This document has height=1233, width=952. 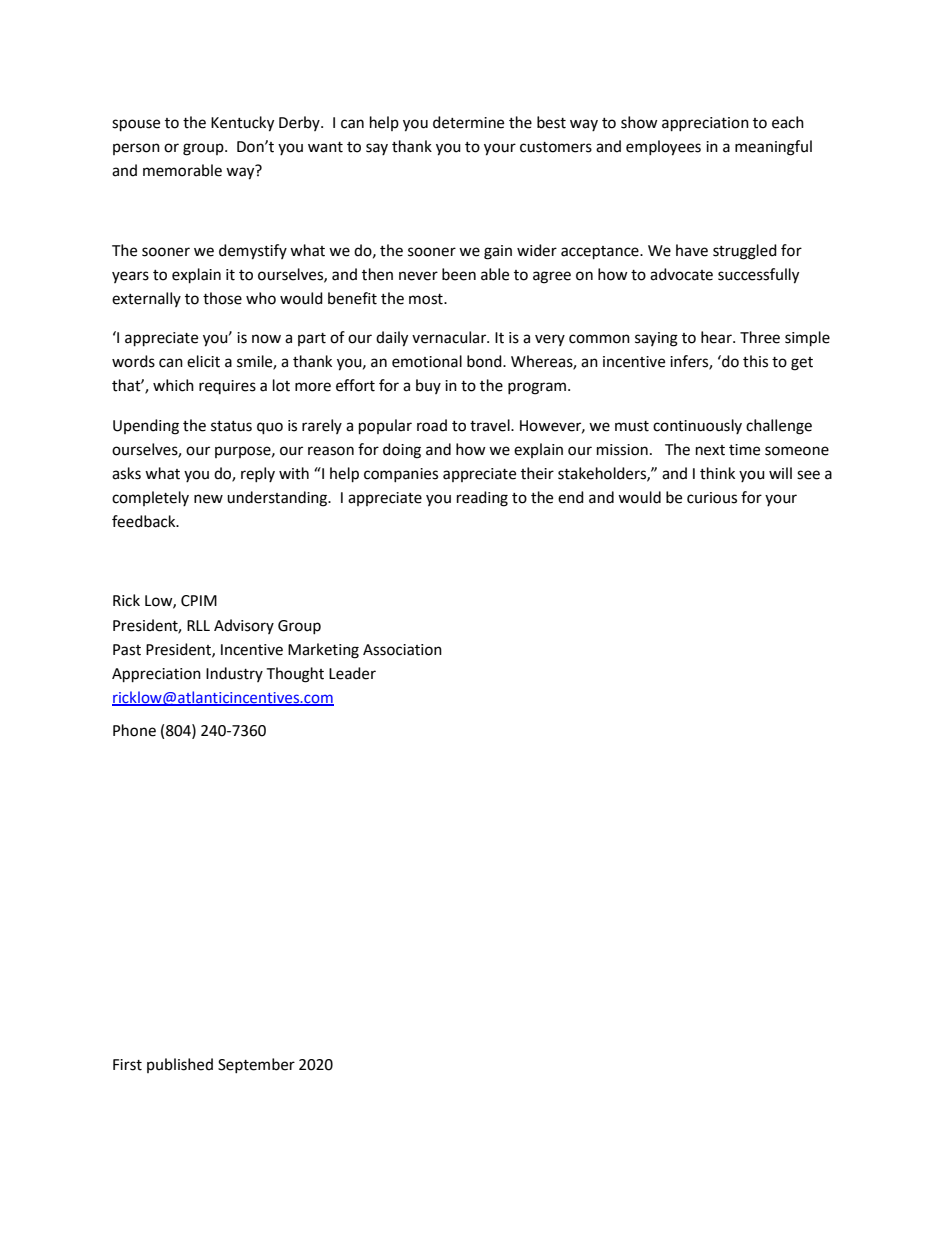 What do you see at coordinates (180, 1065) in the document?
I see `published` at bounding box center [180, 1065].
